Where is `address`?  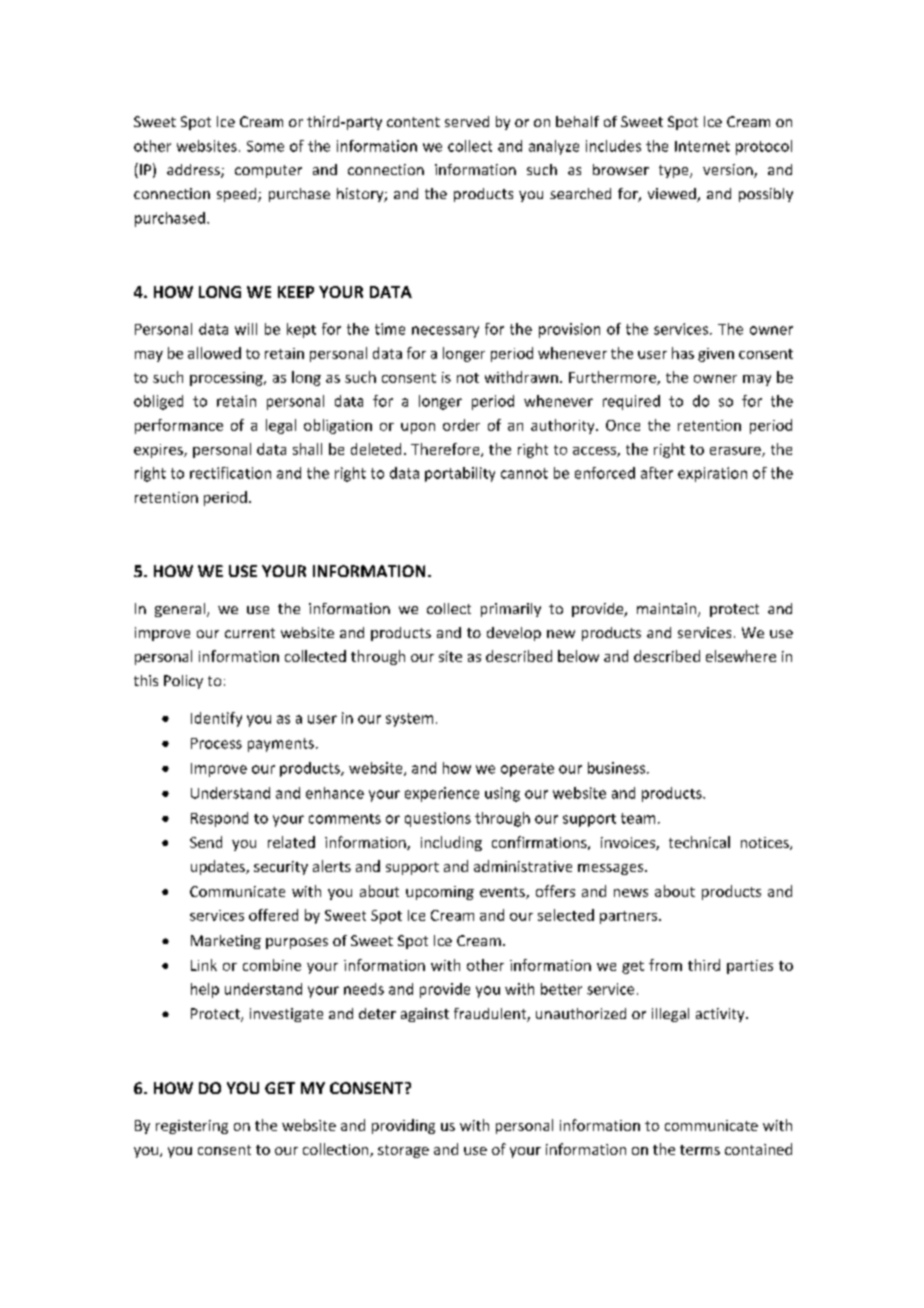
address is located at coordinates (194, 171).
